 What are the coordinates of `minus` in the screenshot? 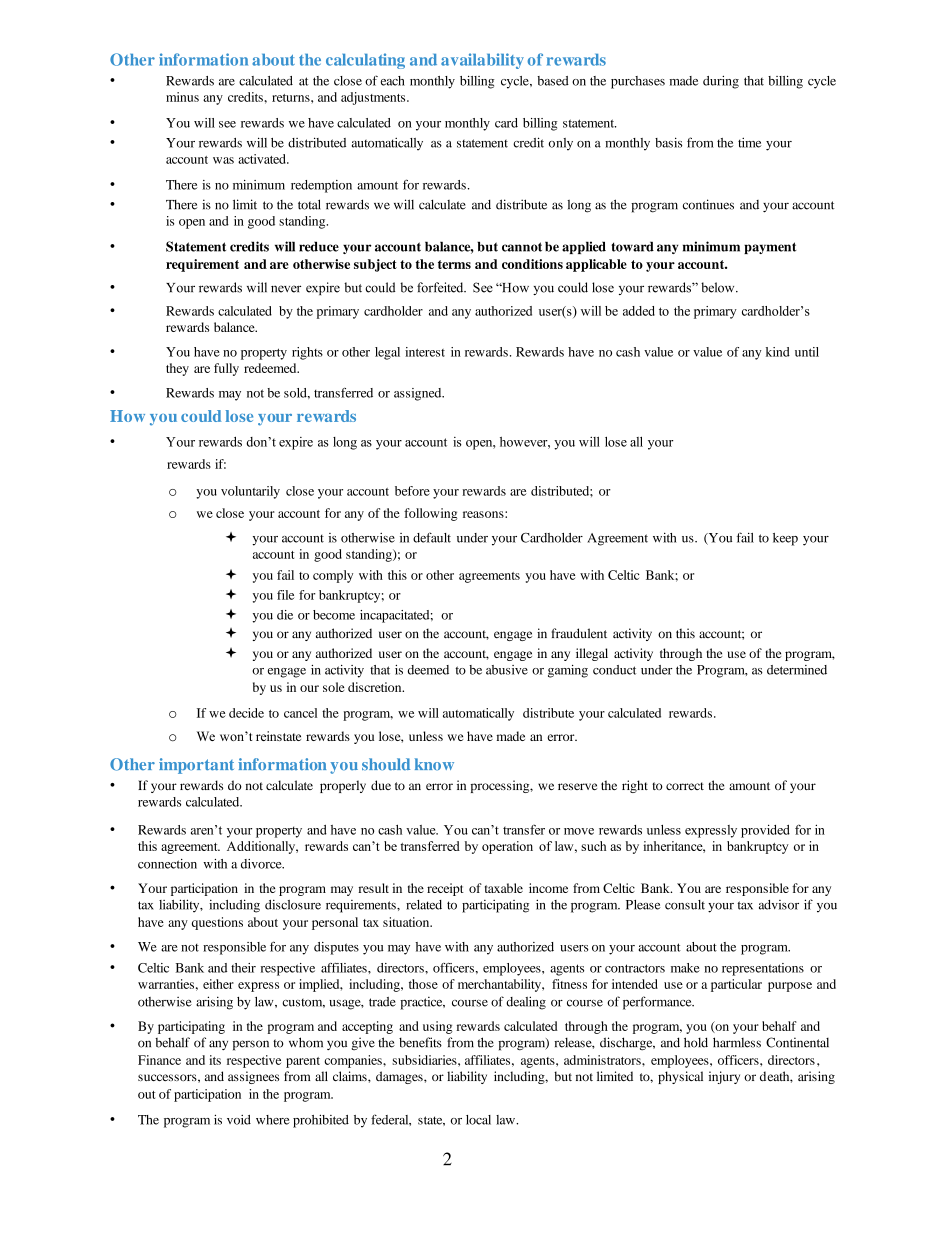 It's located at (182, 97).
